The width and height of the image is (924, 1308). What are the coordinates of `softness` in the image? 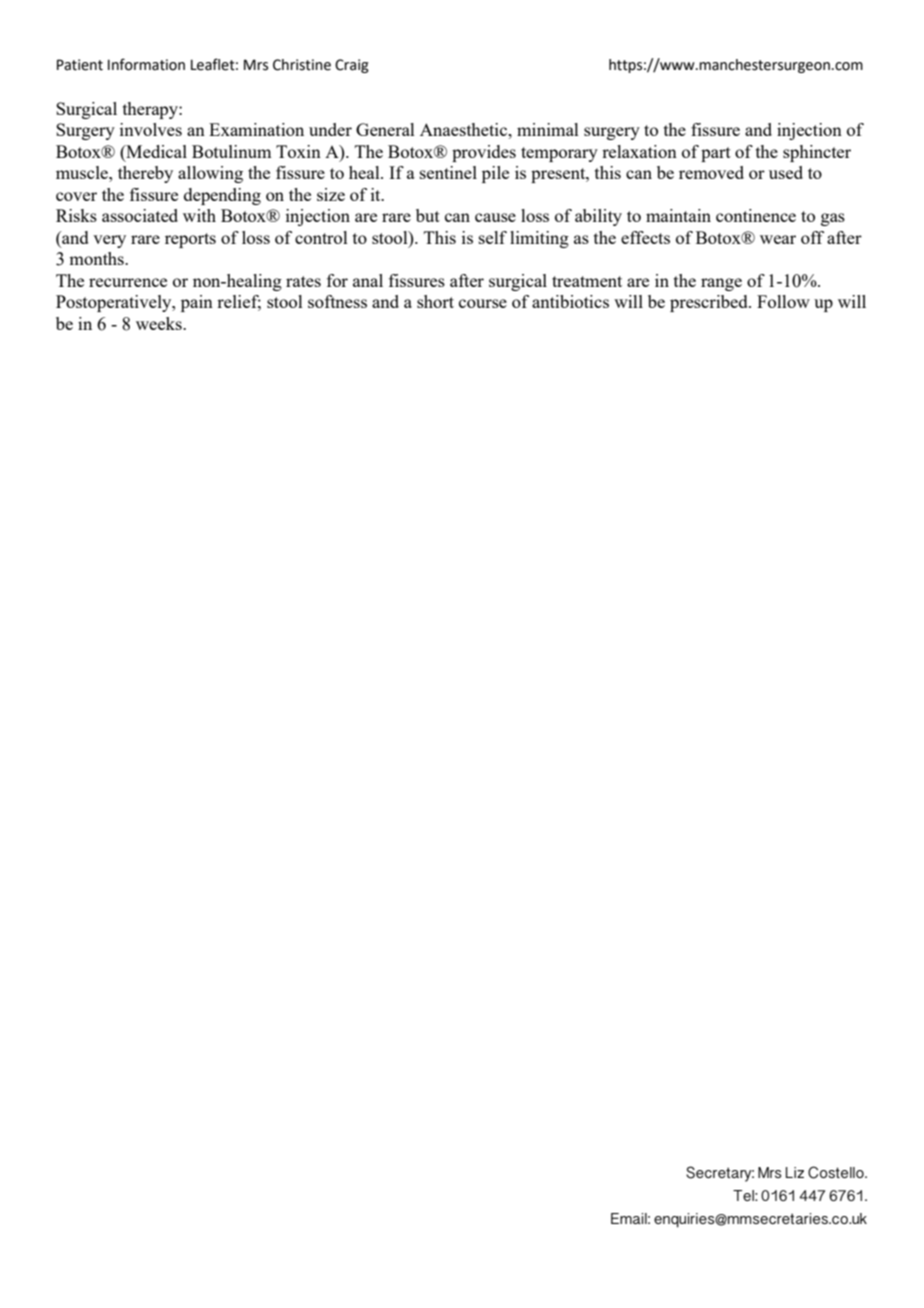 It's located at (337, 301).
